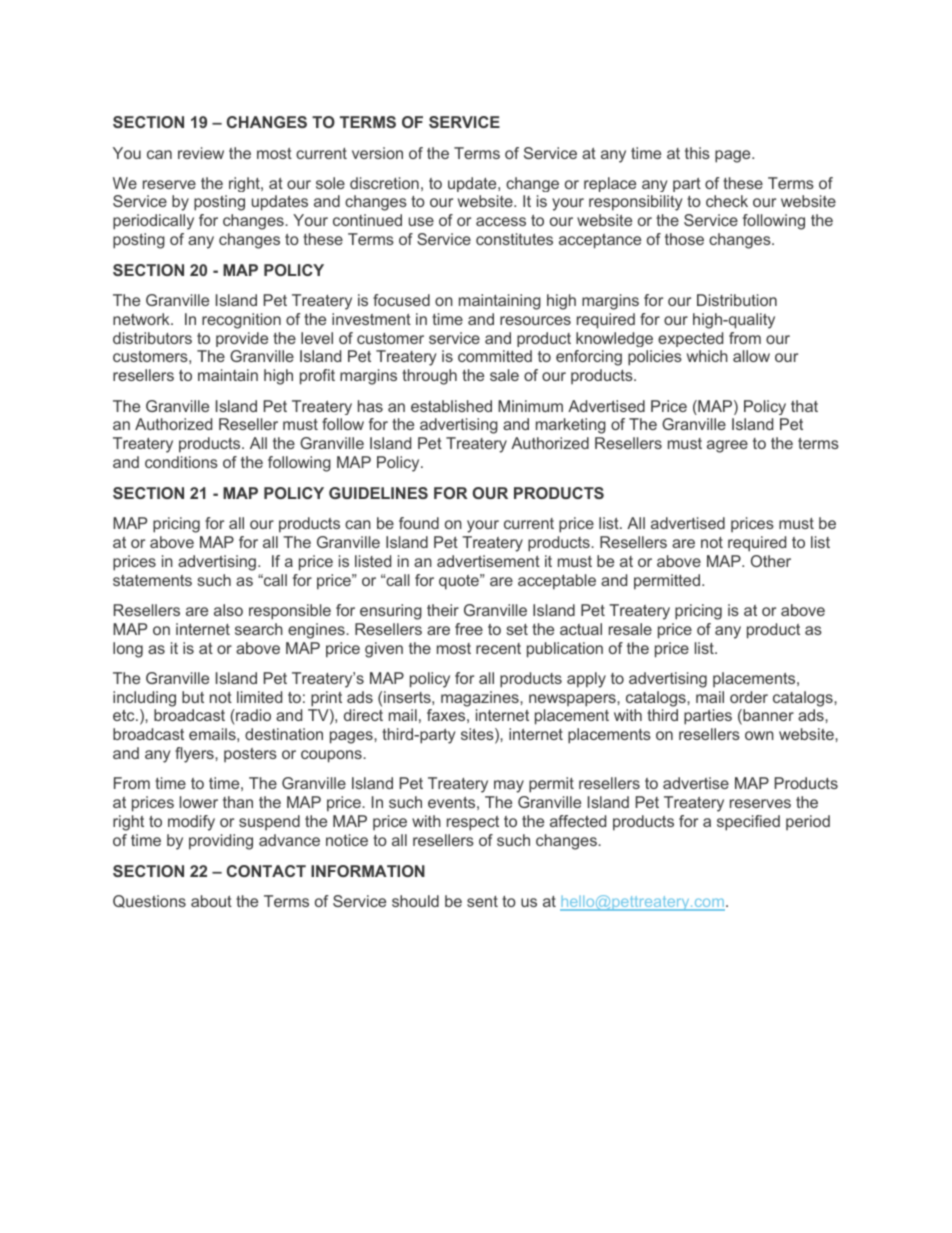  What do you see at coordinates (737, 300) in the screenshot?
I see `Distribution` at bounding box center [737, 300].
